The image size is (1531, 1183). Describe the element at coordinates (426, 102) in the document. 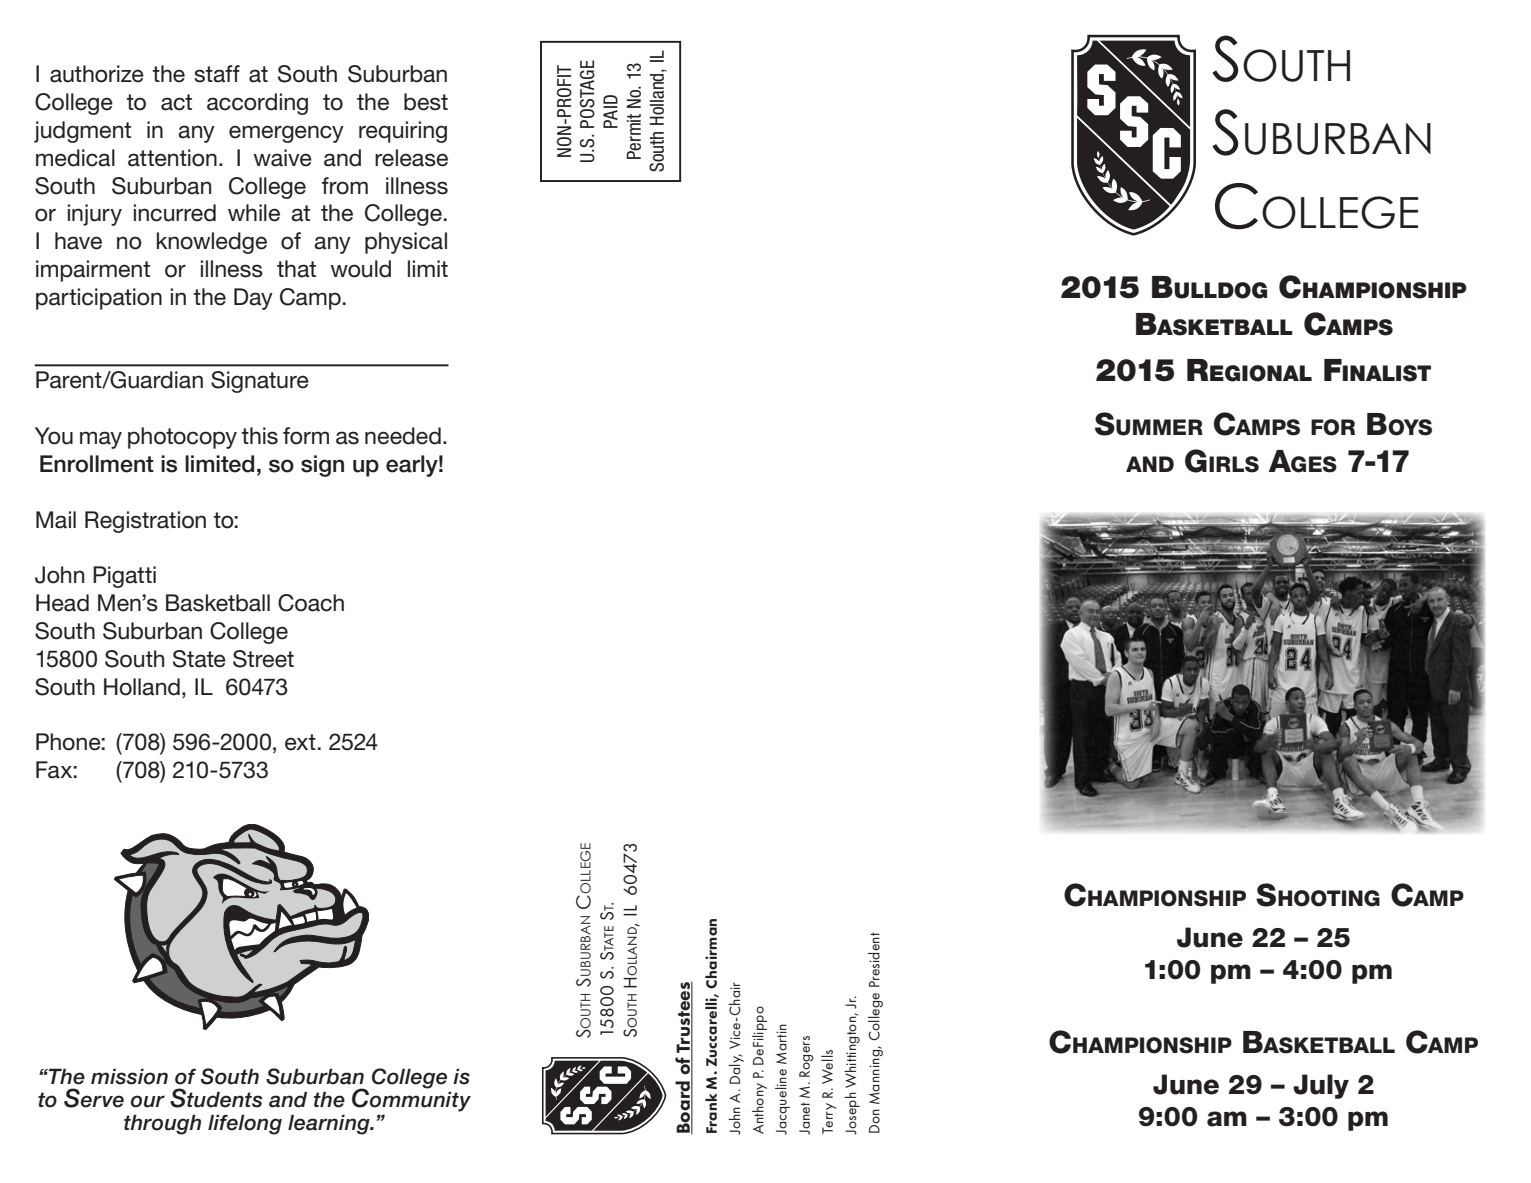

I see `best` at that location.
